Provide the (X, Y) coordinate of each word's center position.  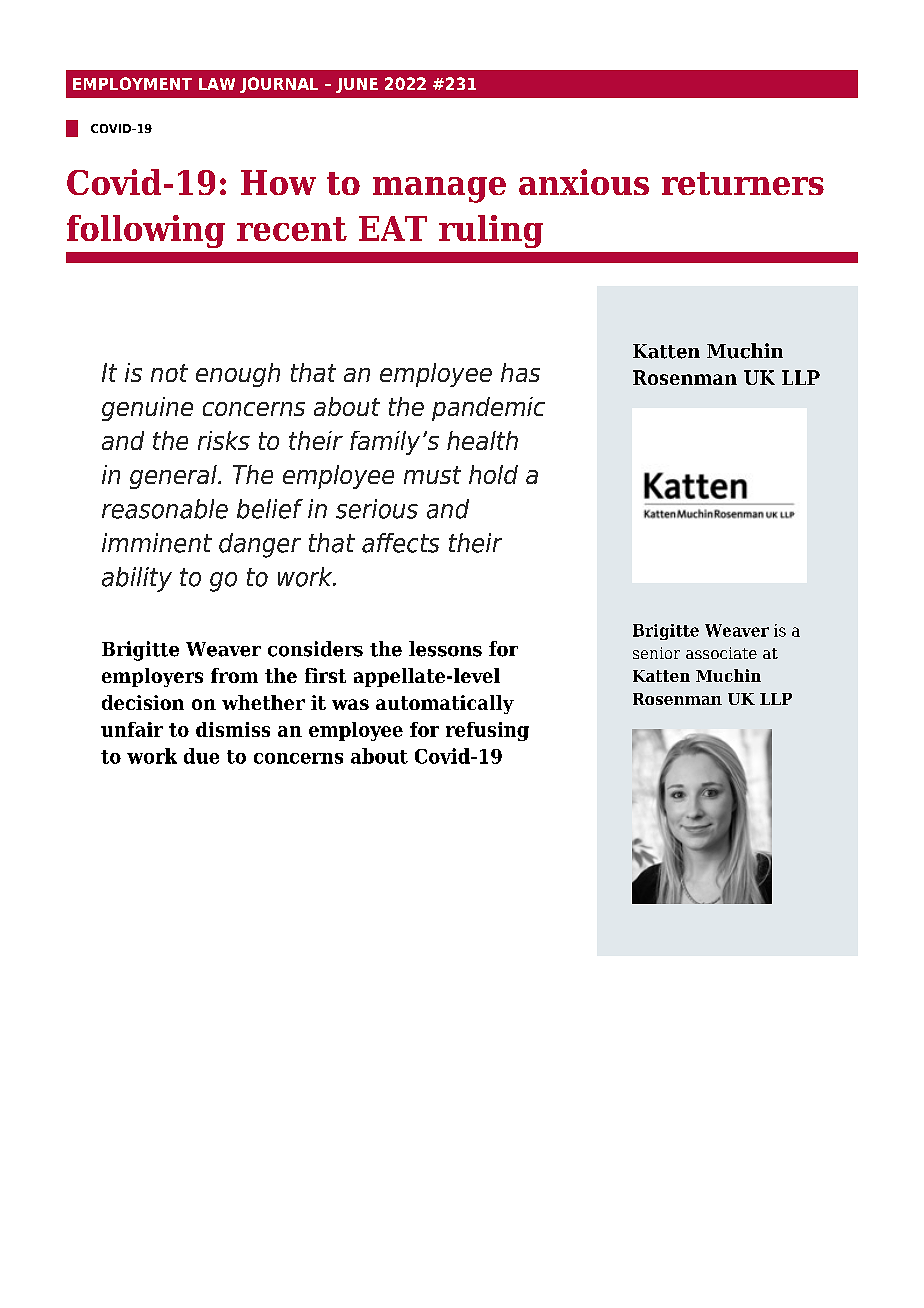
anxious (584, 182)
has (520, 372)
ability (137, 579)
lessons (445, 649)
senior (656, 653)
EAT (393, 228)
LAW (217, 84)
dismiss (233, 729)
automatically (445, 704)
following (146, 231)
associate (721, 653)
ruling (491, 231)
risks (224, 440)
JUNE (357, 85)
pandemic (488, 409)
